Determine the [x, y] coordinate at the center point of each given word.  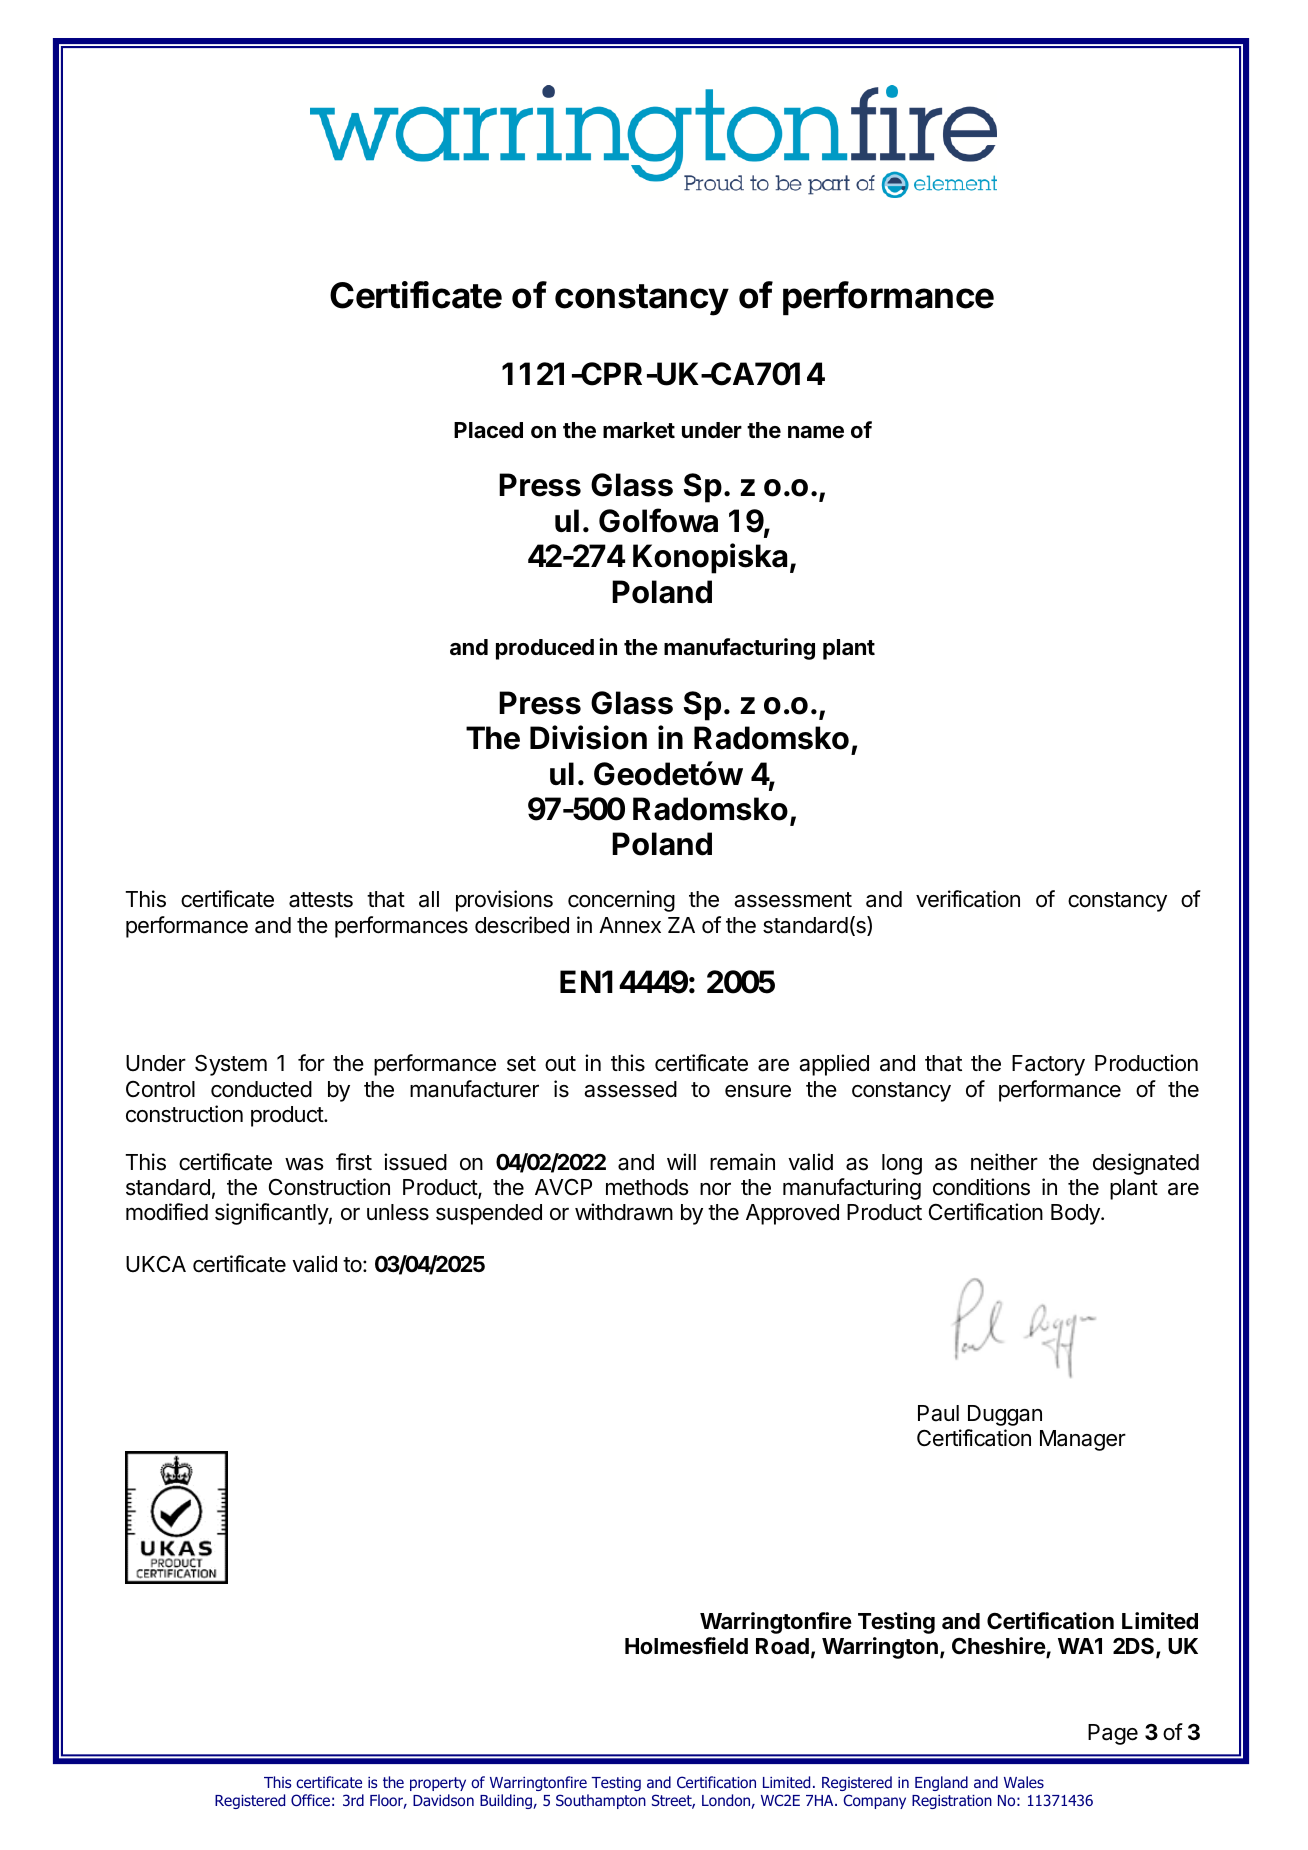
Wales [1024, 1782]
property [438, 1784]
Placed [488, 430]
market [639, 430]
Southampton [601, 1801]
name [816, 432]
